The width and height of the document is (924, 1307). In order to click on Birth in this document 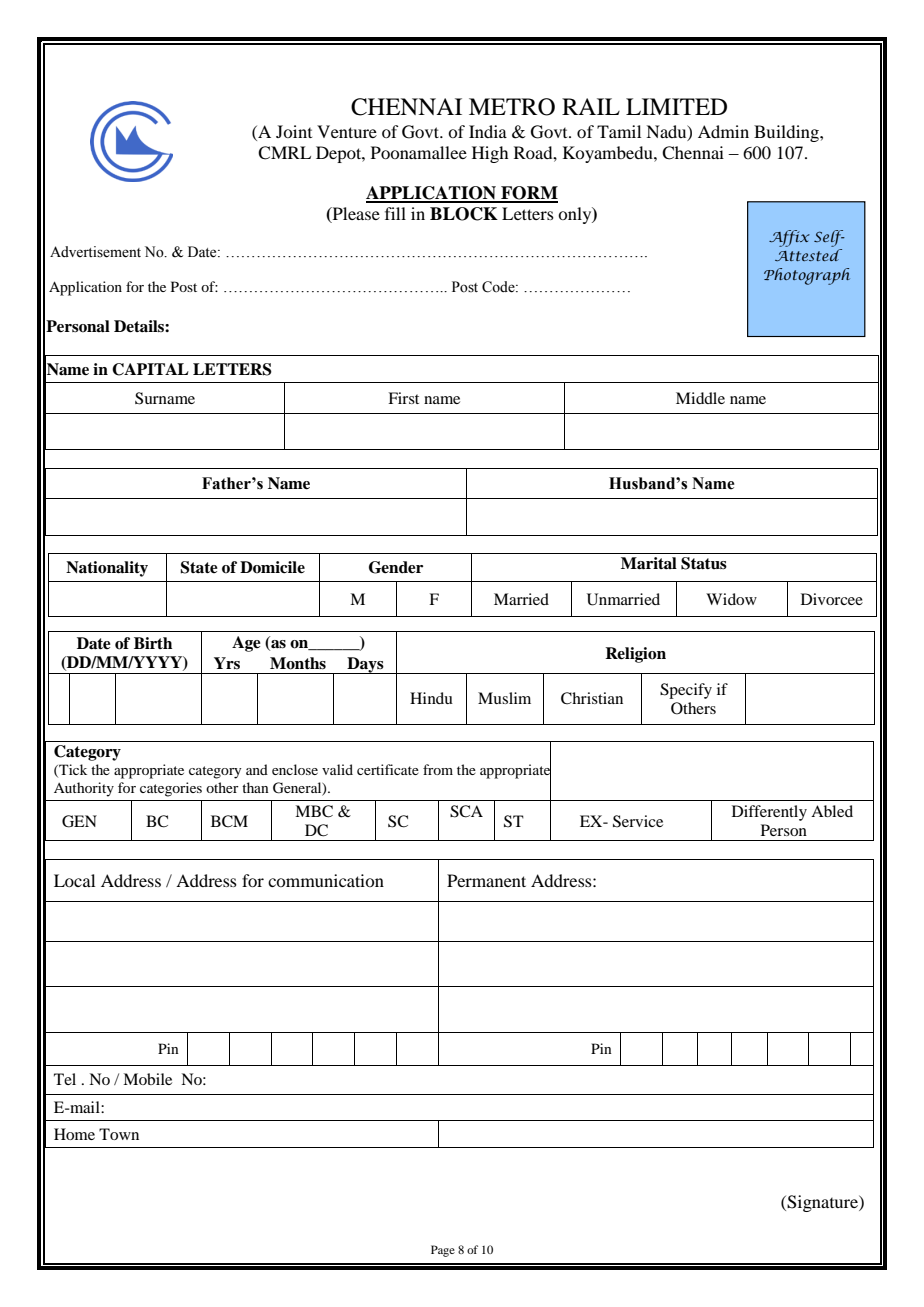, I will do `click(153, 643)`.
